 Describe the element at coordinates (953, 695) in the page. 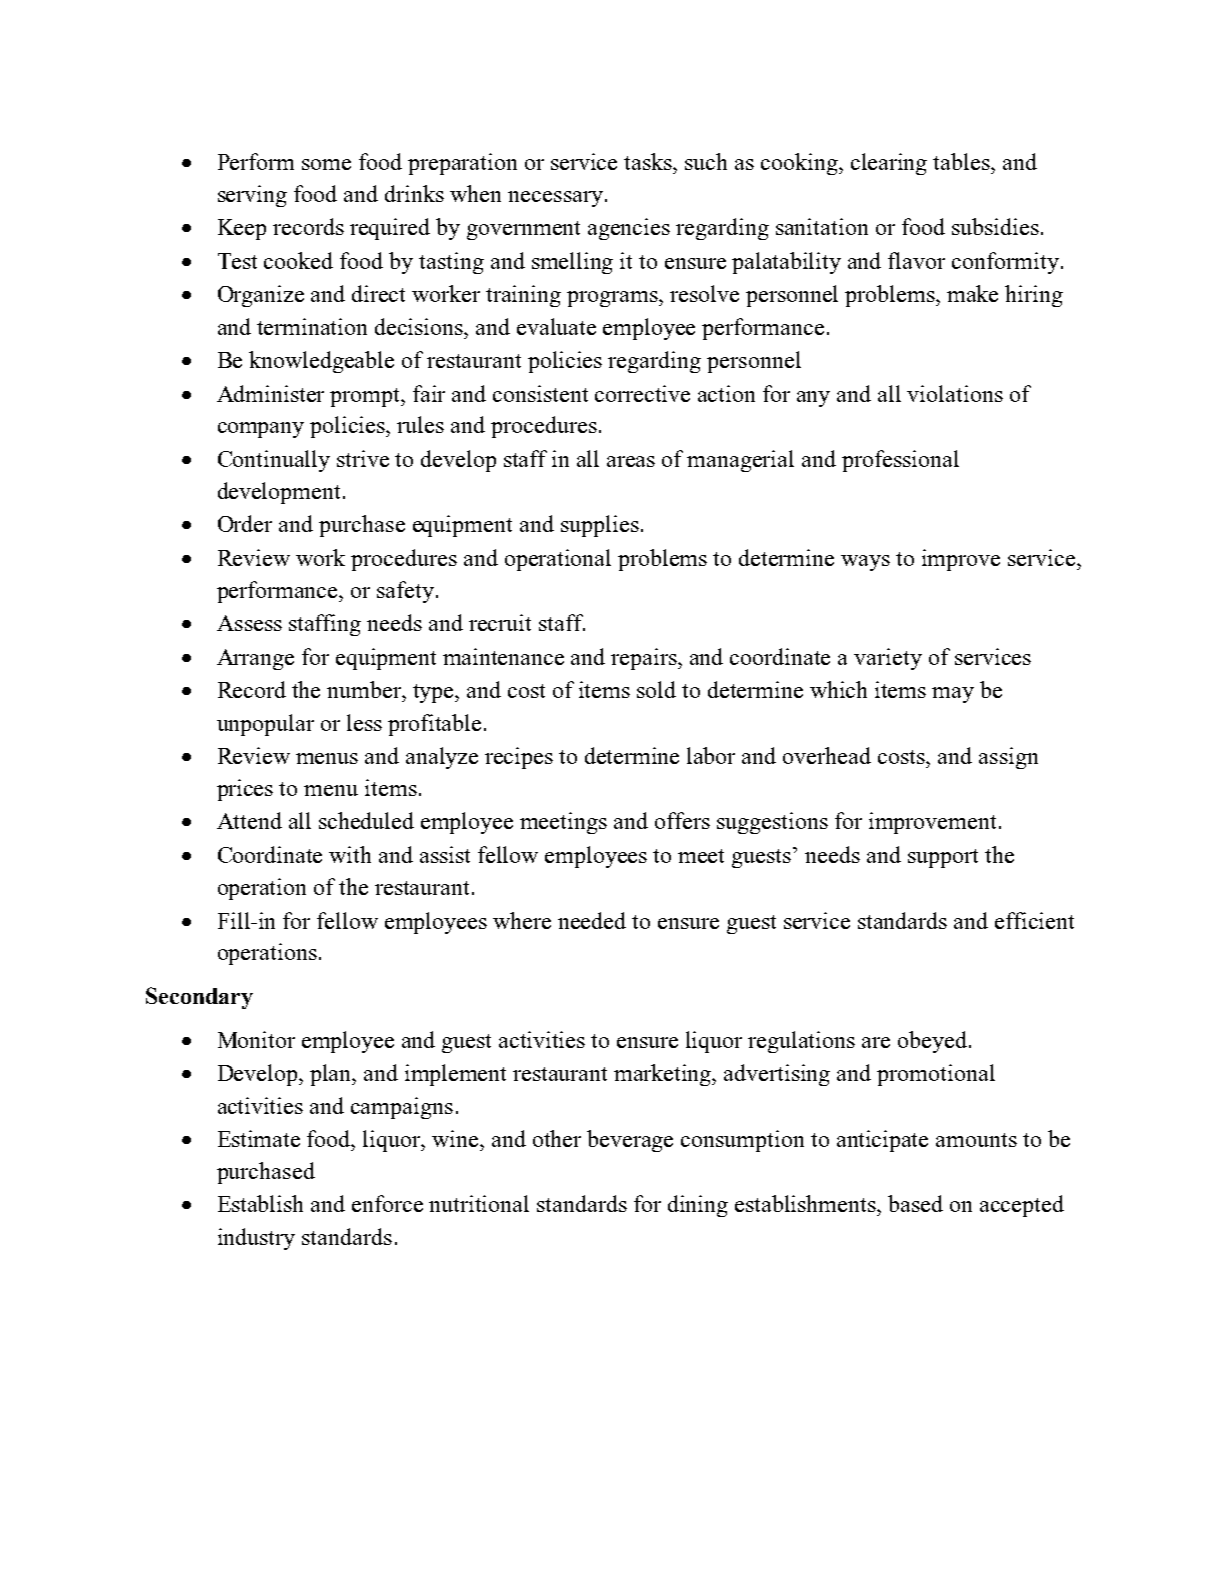

I see `may` at that location.
